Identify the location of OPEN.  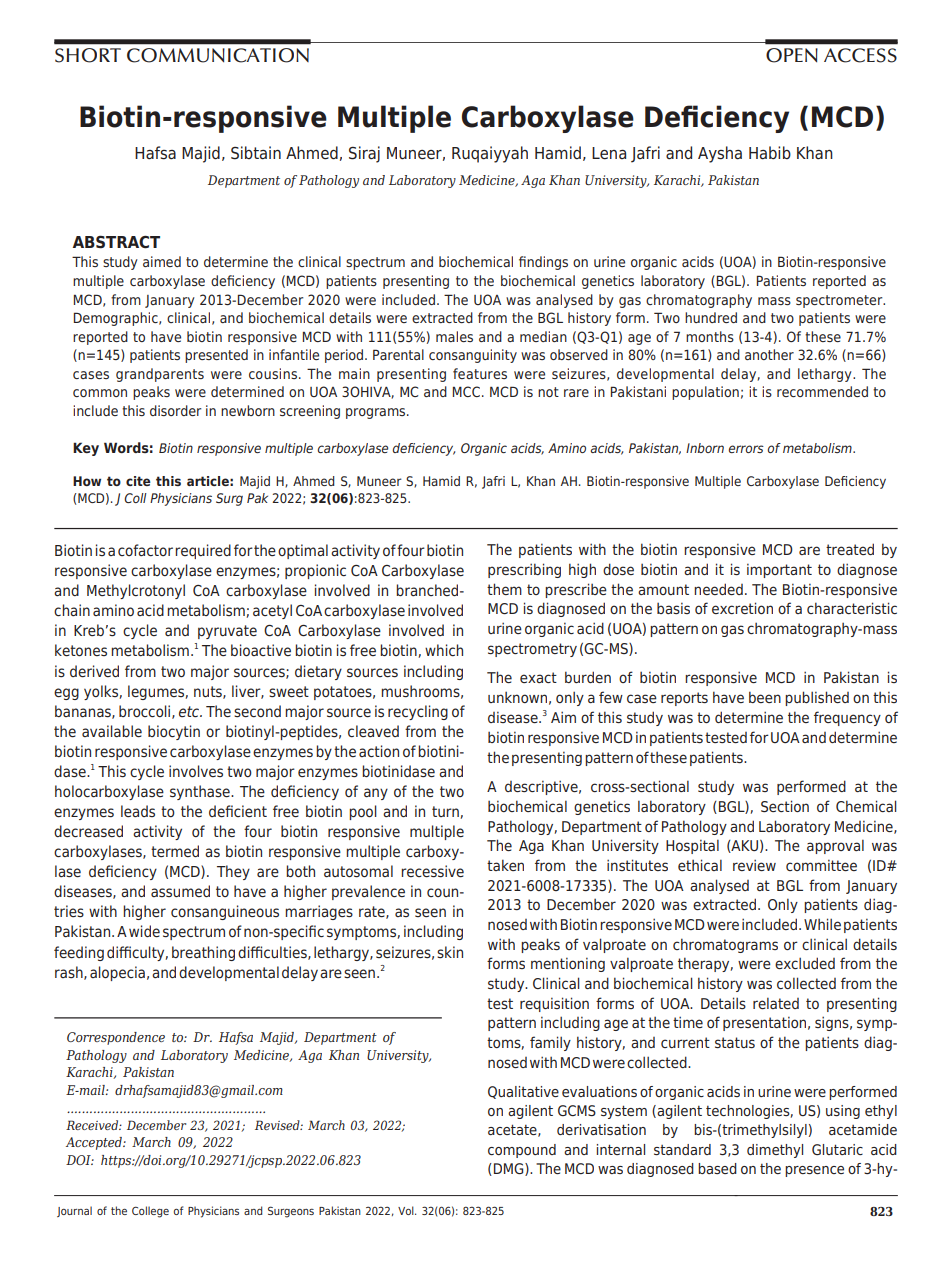
(792, 55).
